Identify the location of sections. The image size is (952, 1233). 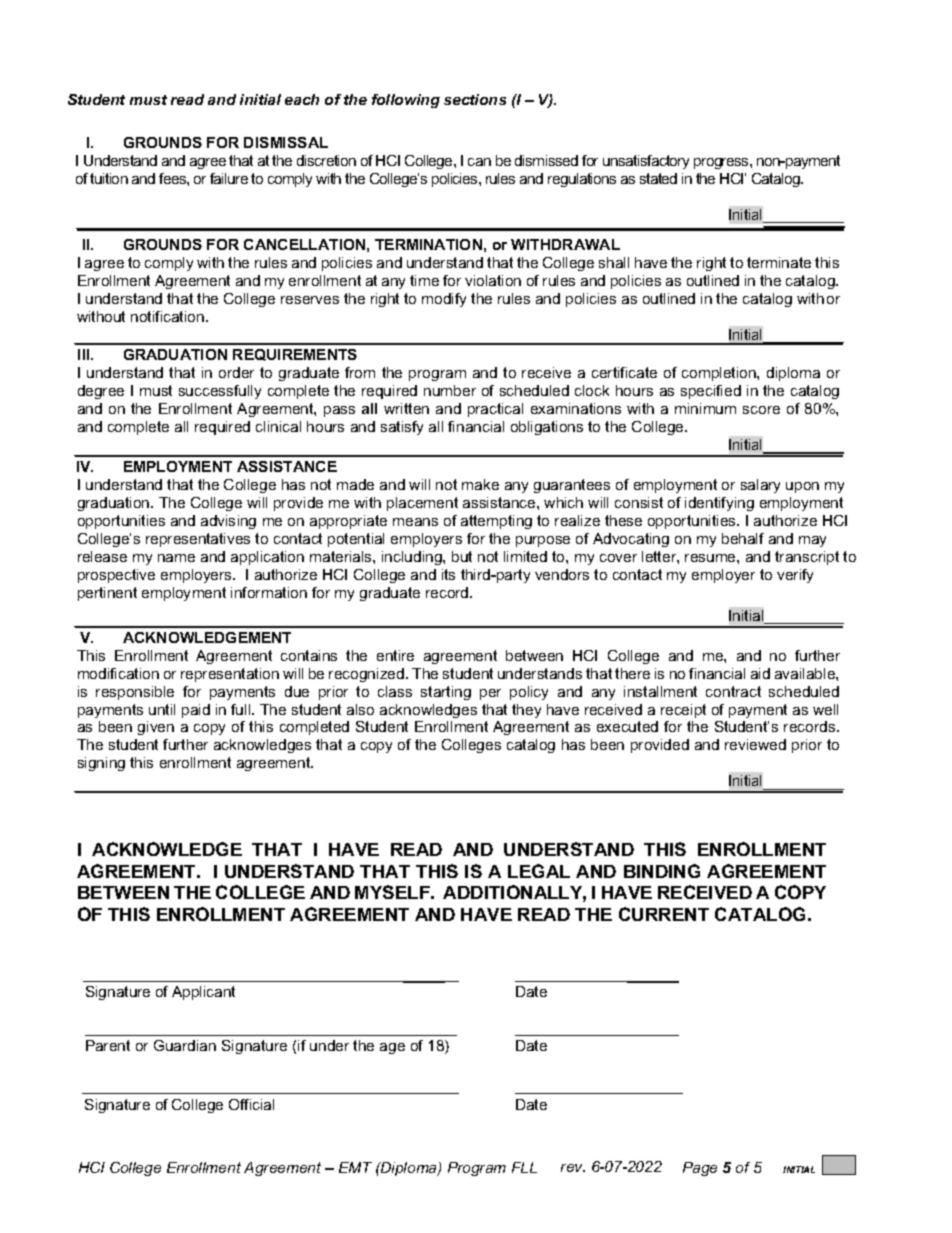
(475, 99).
